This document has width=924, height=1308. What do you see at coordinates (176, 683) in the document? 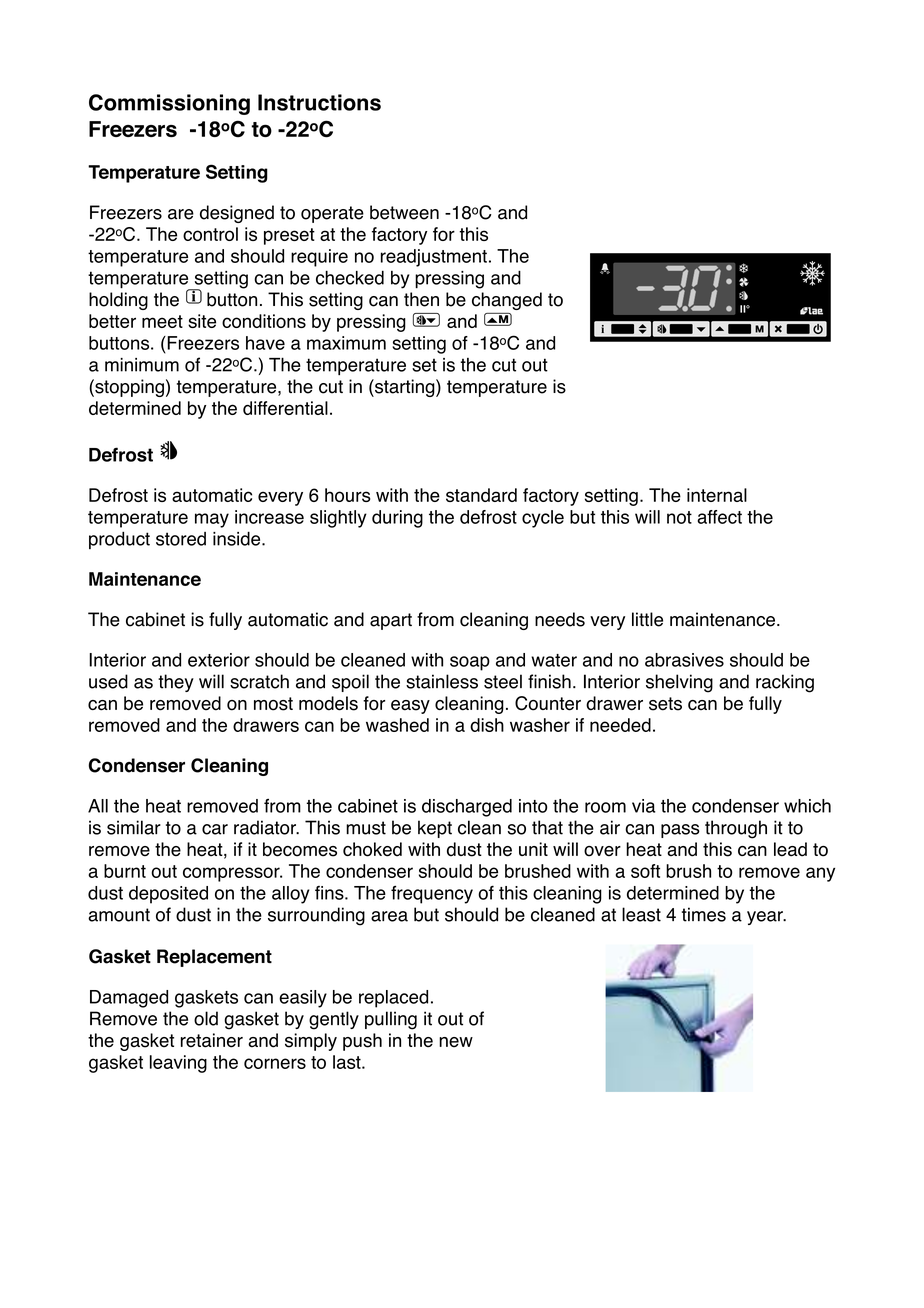
I see `they` at bounding box center [176, 683].
